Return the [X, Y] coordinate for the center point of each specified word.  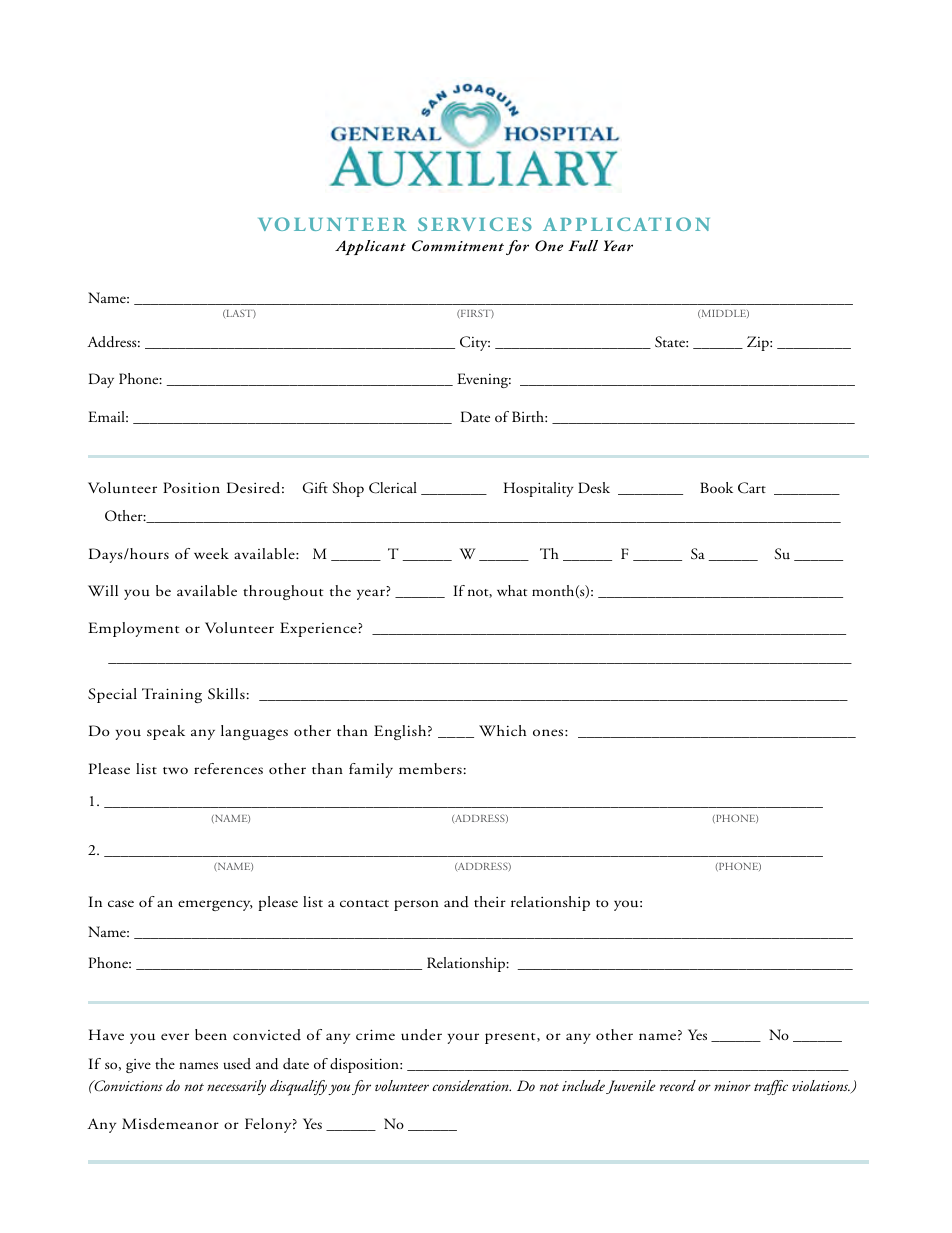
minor [732, 1086]
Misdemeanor [170, 1124]
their [490, 901]
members [430, 768]
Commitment [458, 246]
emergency [215, 905]
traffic [771, 1087]
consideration [471, 1085]
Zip [759, 343]
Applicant [370, 247]
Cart [752, 488]
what [512, 590]
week [211, 553]
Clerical [393, 488]
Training [172, 695]
